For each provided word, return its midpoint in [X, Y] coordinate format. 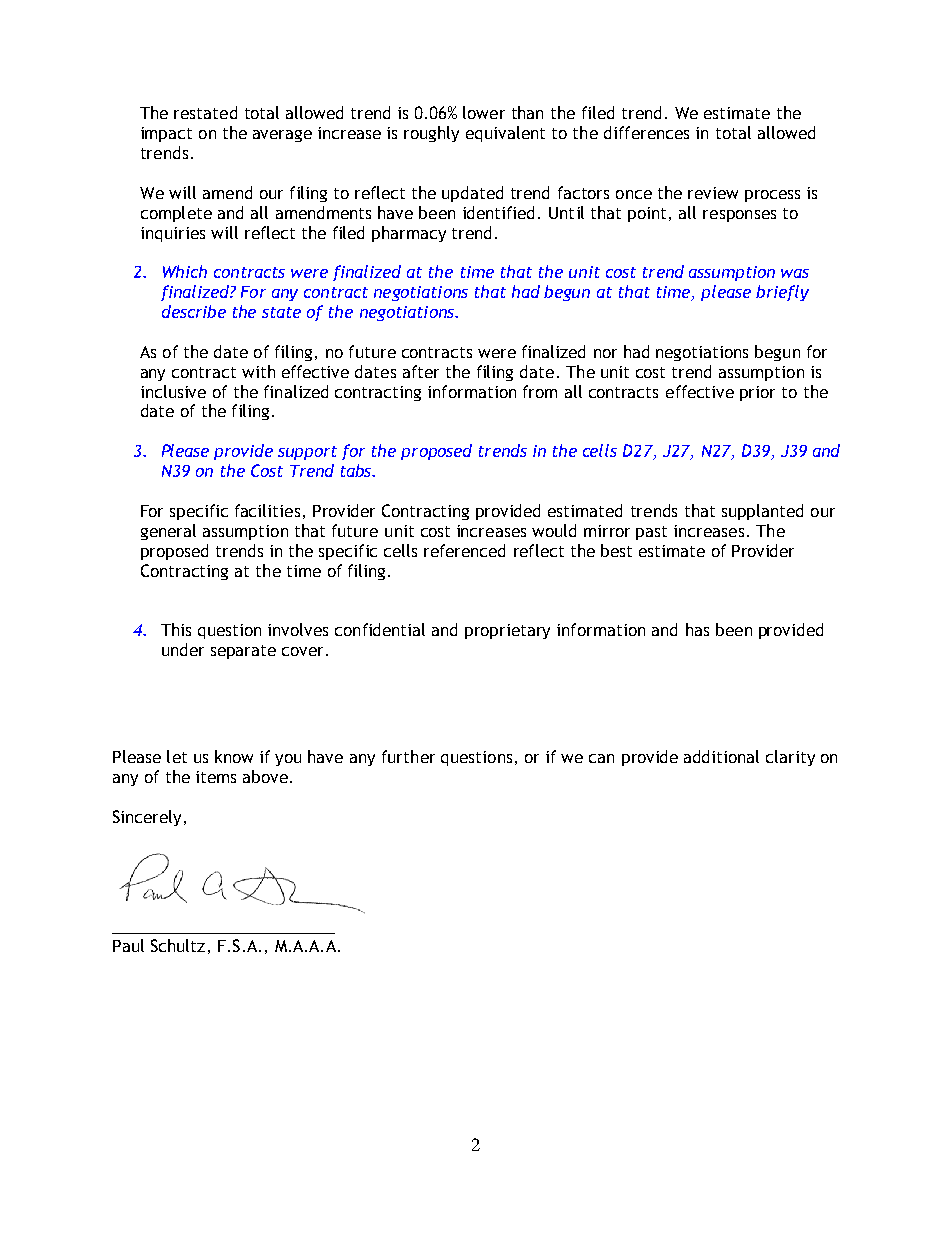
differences [646, 132]
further [408, 756]
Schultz [178, 945]
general [168, 532]
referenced [464, 550]
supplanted [762, 512]
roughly [431, 134]
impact [166, 134]
